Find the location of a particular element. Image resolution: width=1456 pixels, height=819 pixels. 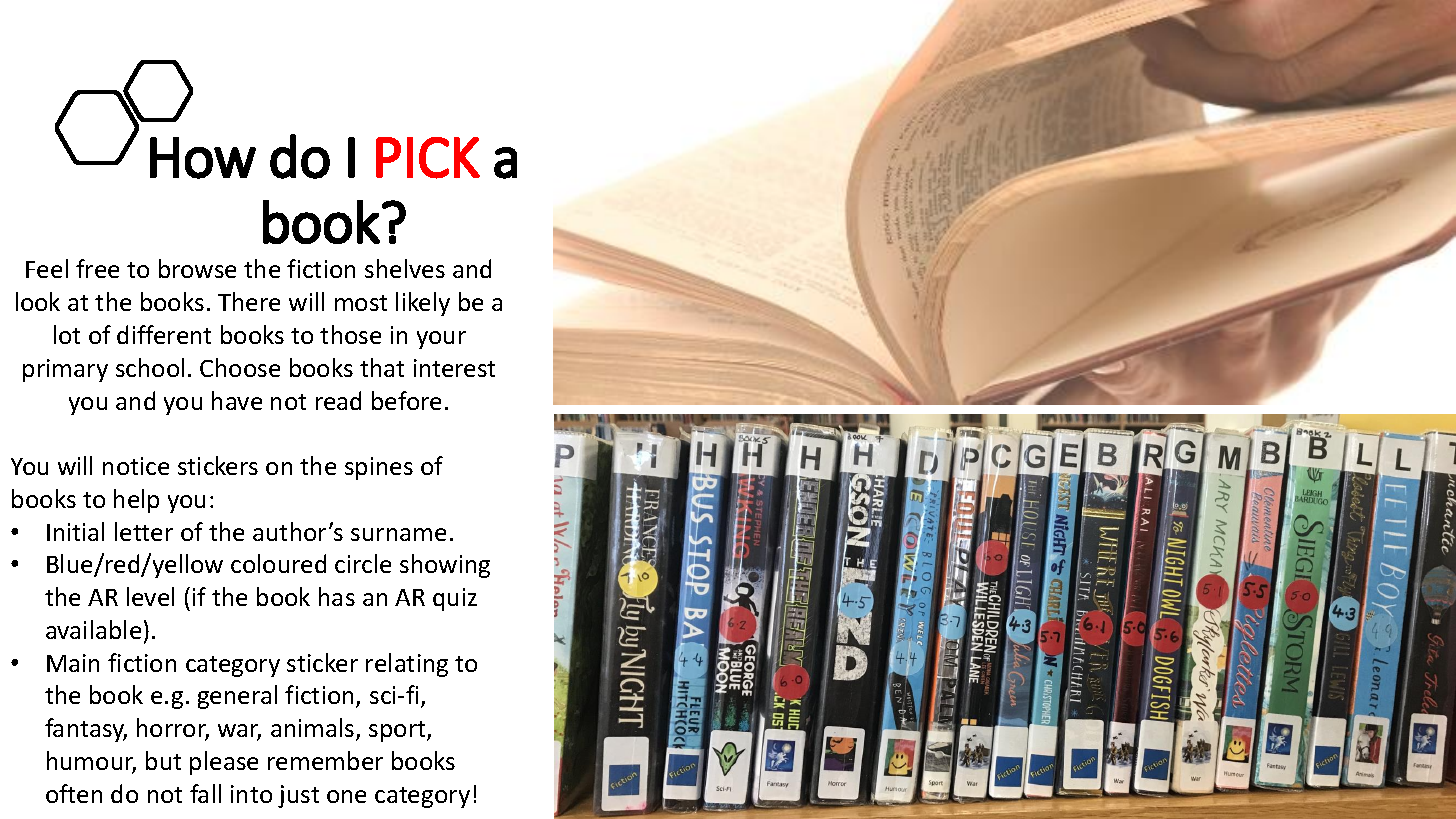

that is located at coordinates (382, 367).
